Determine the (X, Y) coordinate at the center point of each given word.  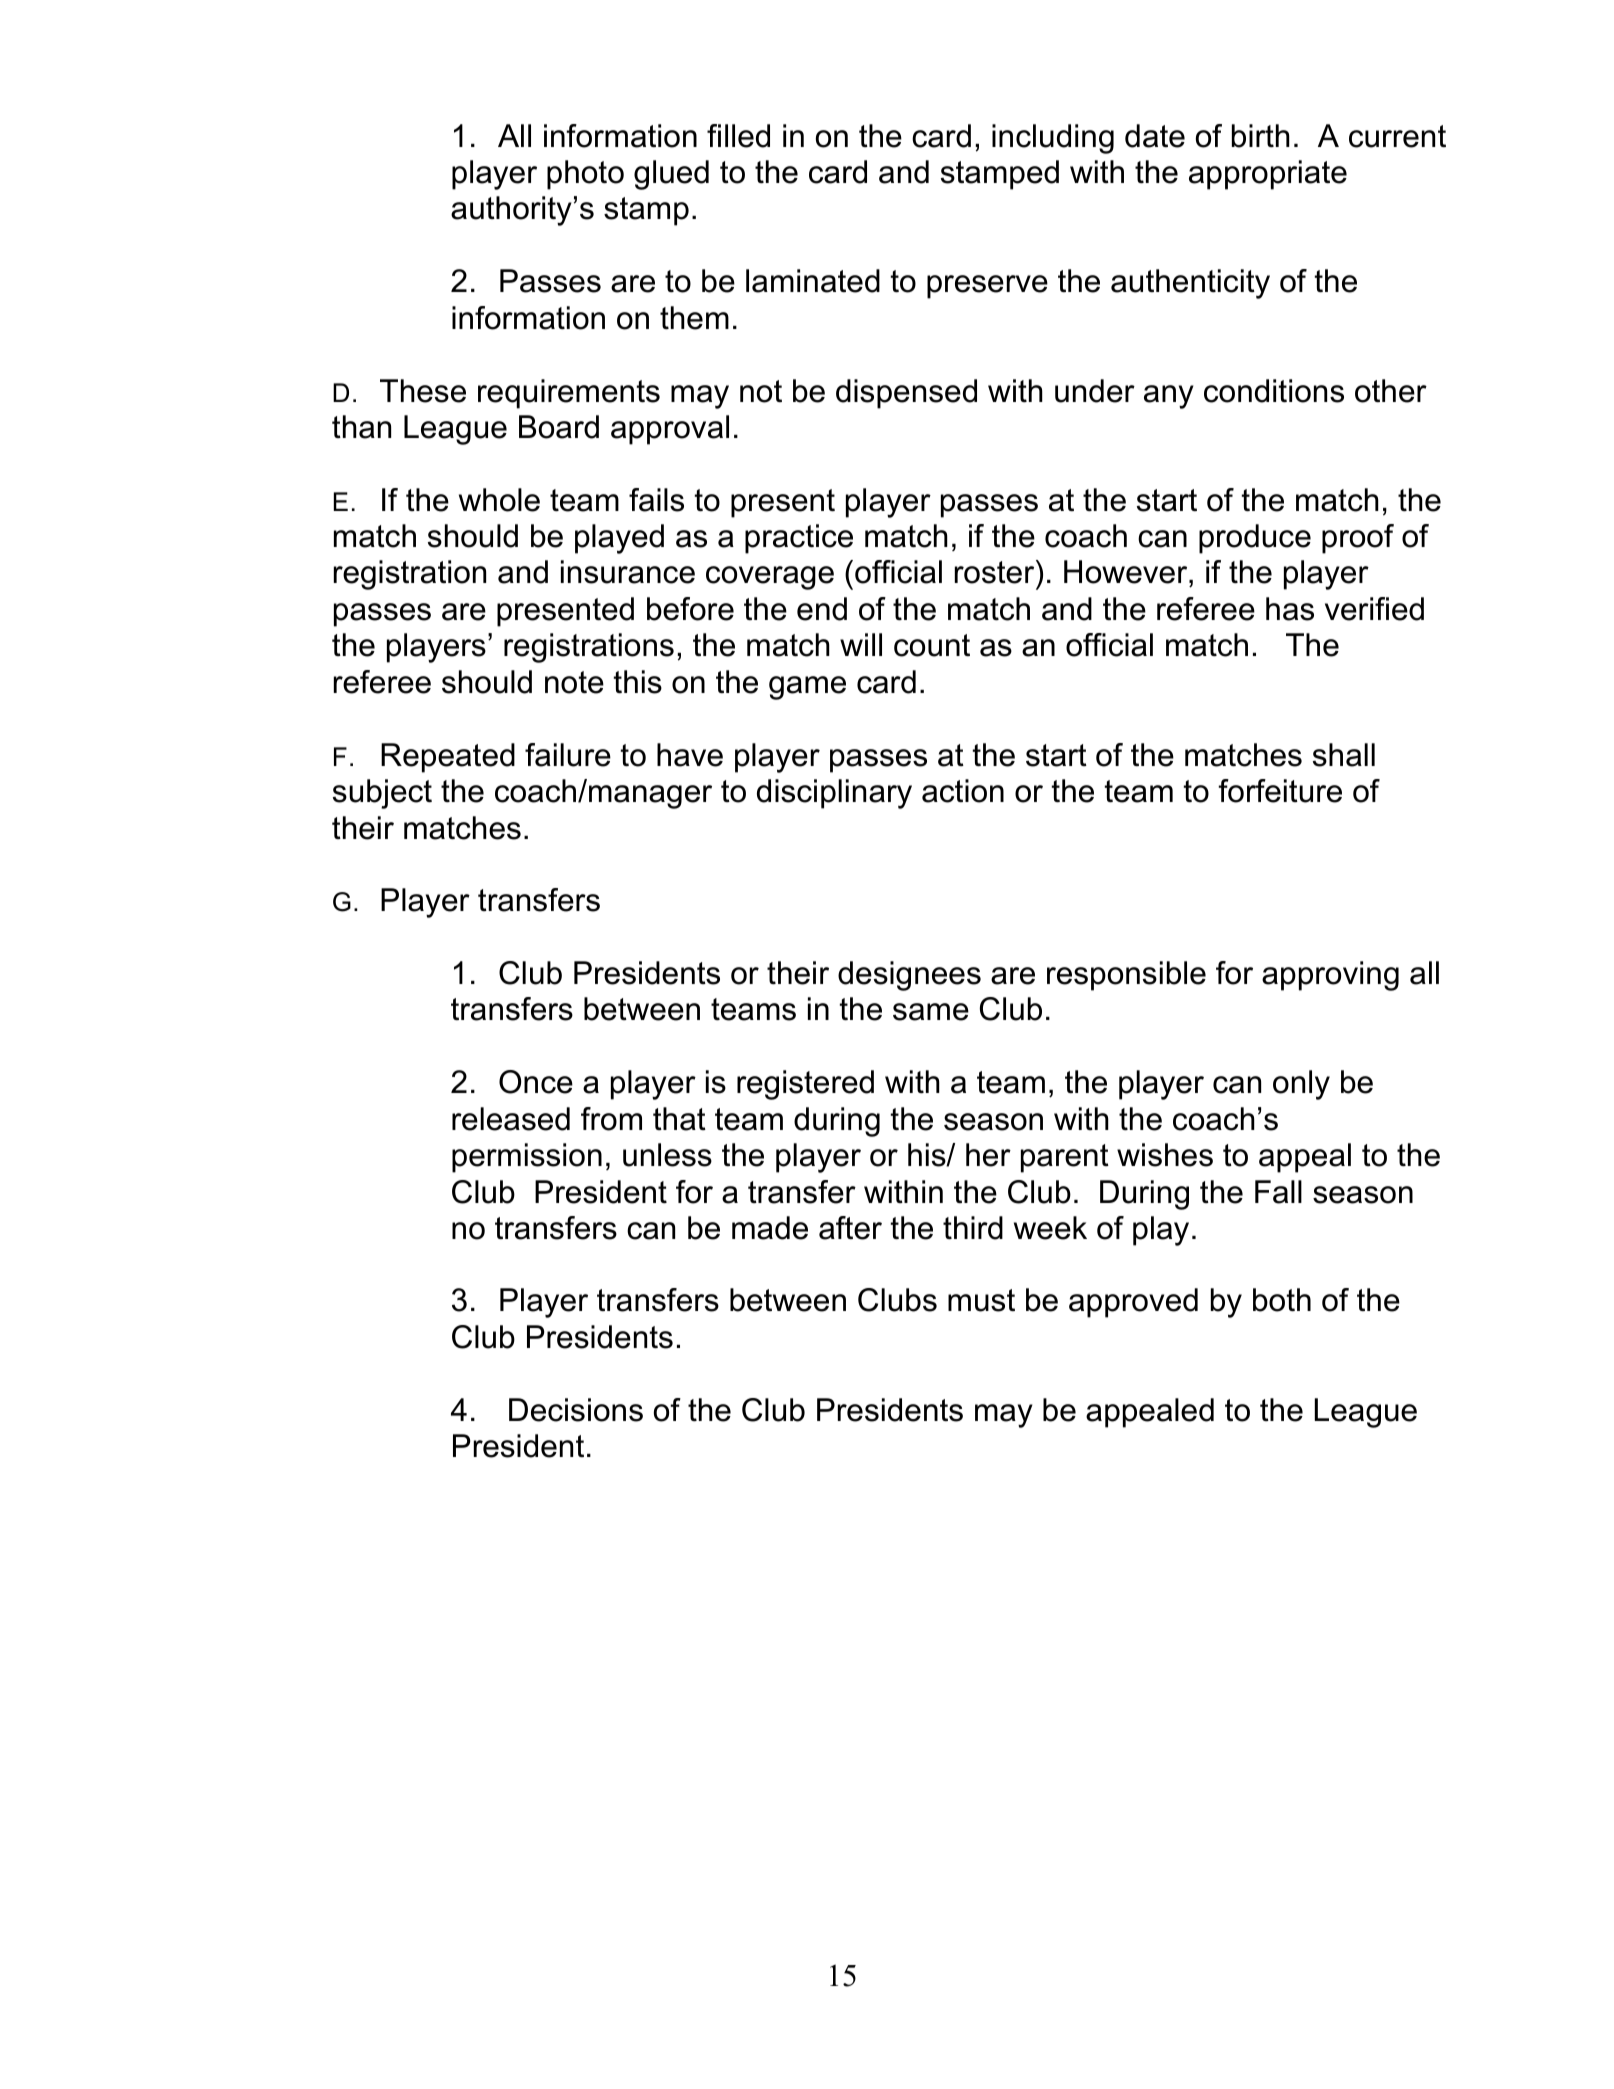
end (822, 609)
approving (1330, 976)
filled (738, 136)
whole (499, 500)
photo (585, 175)
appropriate (1268, 175)
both (1282, 1300)
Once (536, 1082)
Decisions (576, 1410)
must (981, 1300)
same (931, 1012)
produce (1255, 539)
